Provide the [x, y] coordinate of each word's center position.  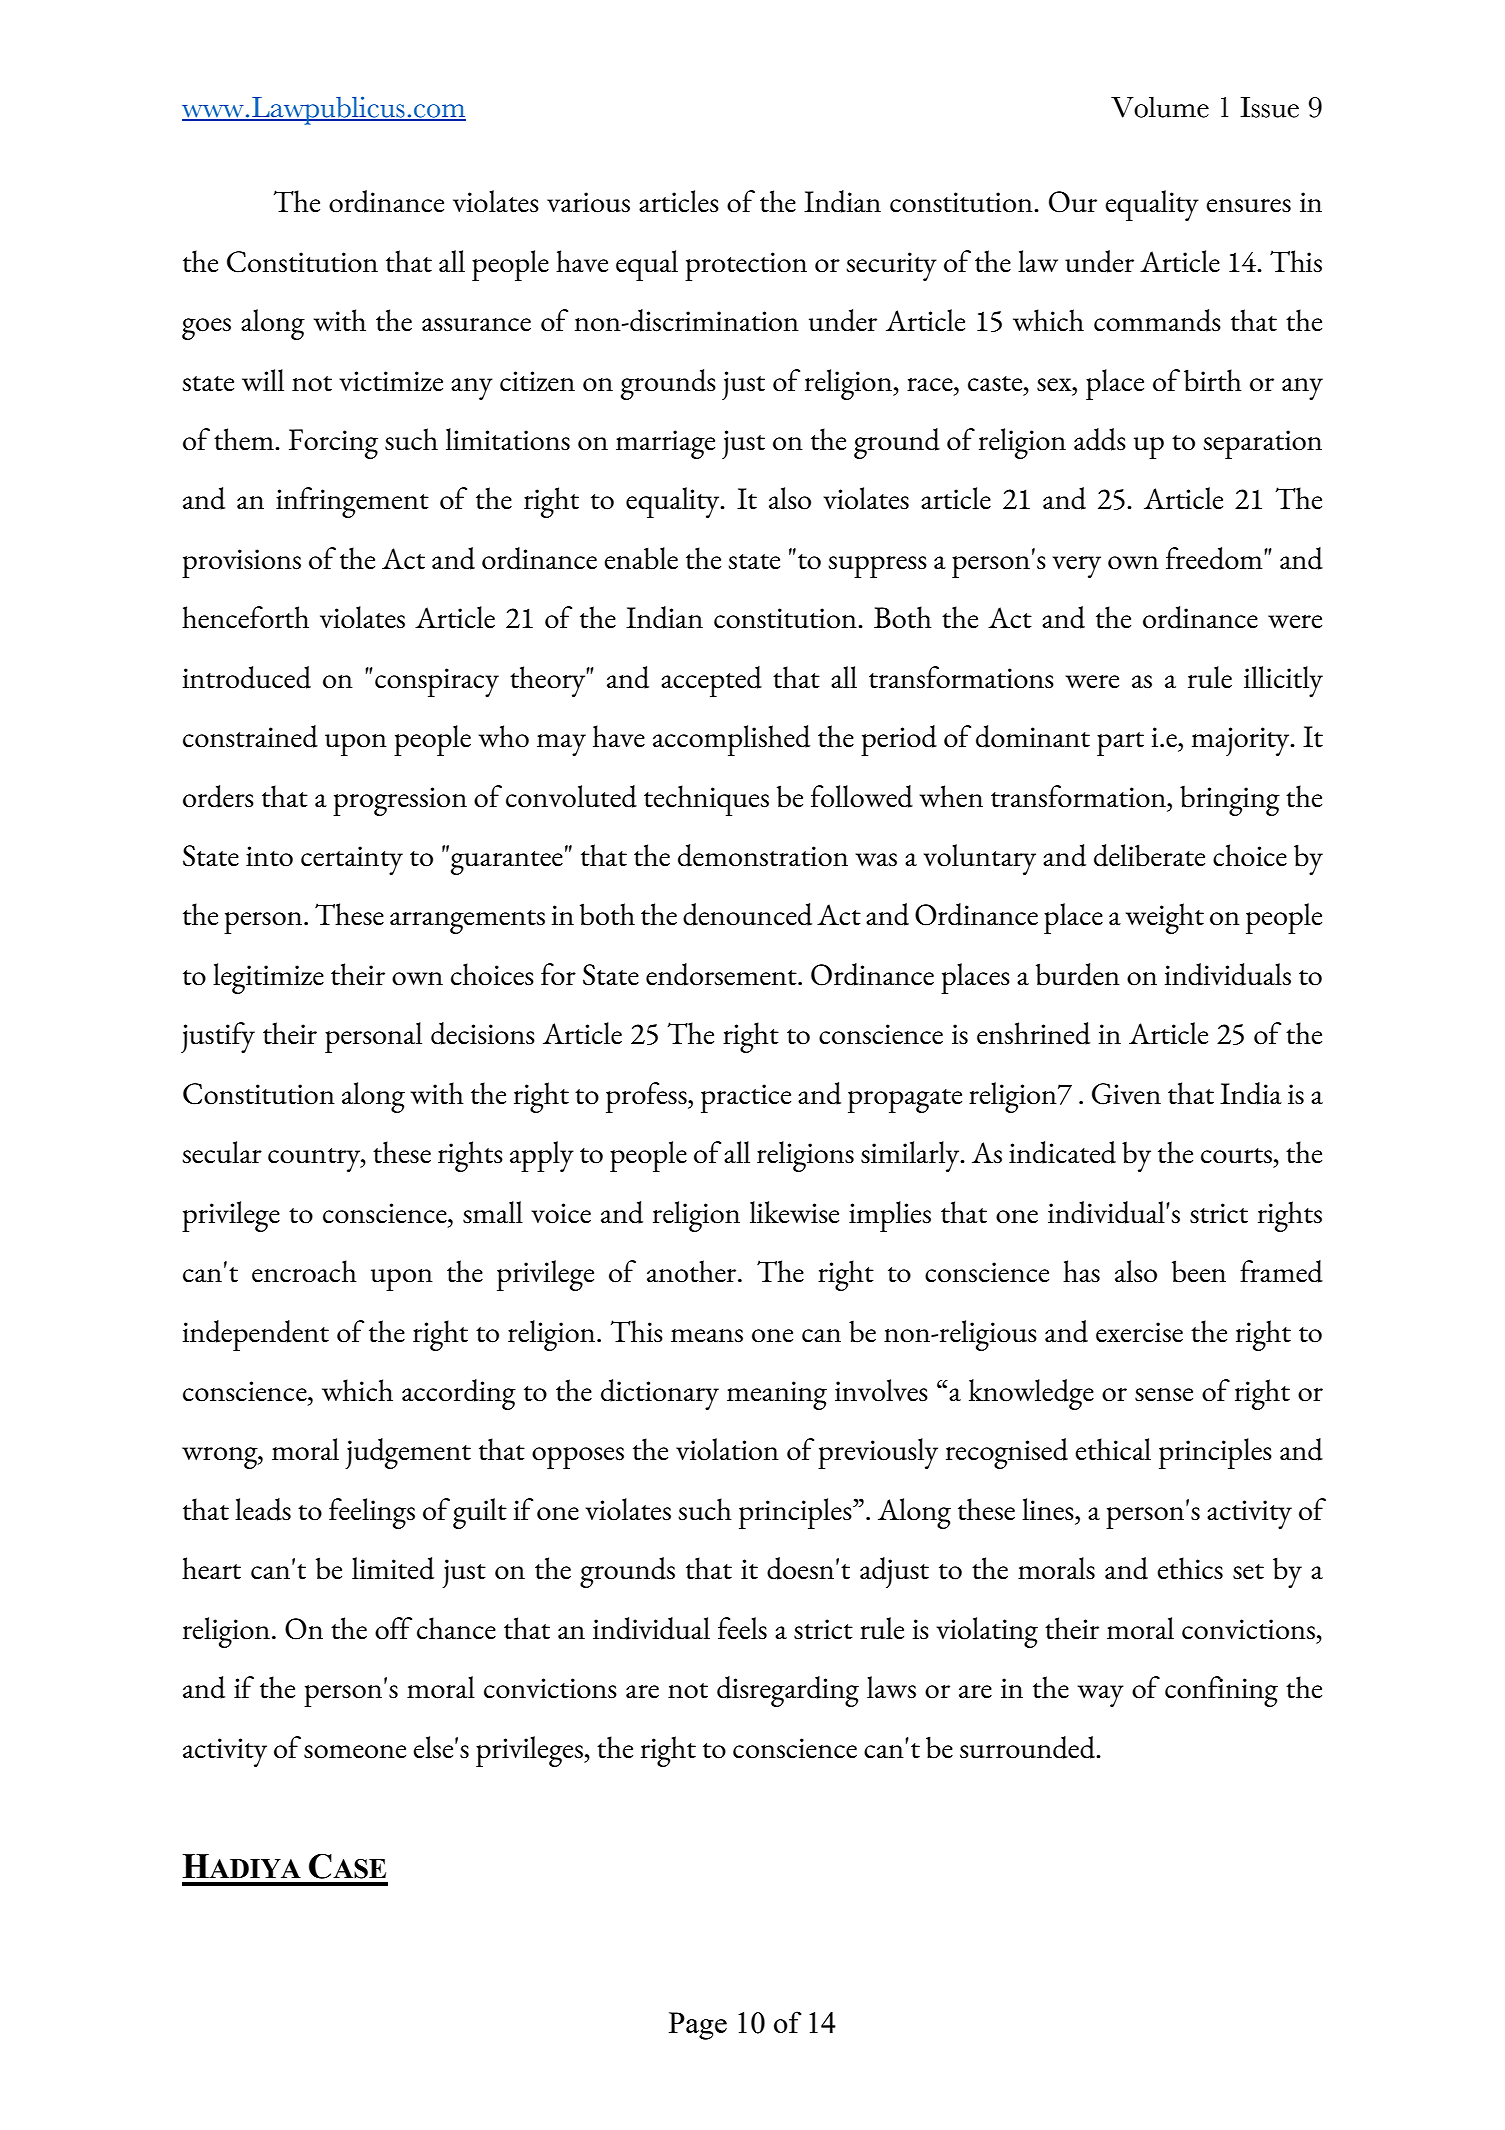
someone [355, 1752]
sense [1164, 1395]
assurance [476, 325]
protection [746, 266]
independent [256, 1335]
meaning [777, 1395]
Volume [1160, 107]
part [1120, 744]
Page [698, 2026]
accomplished [731, 740]
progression [400, 801]
